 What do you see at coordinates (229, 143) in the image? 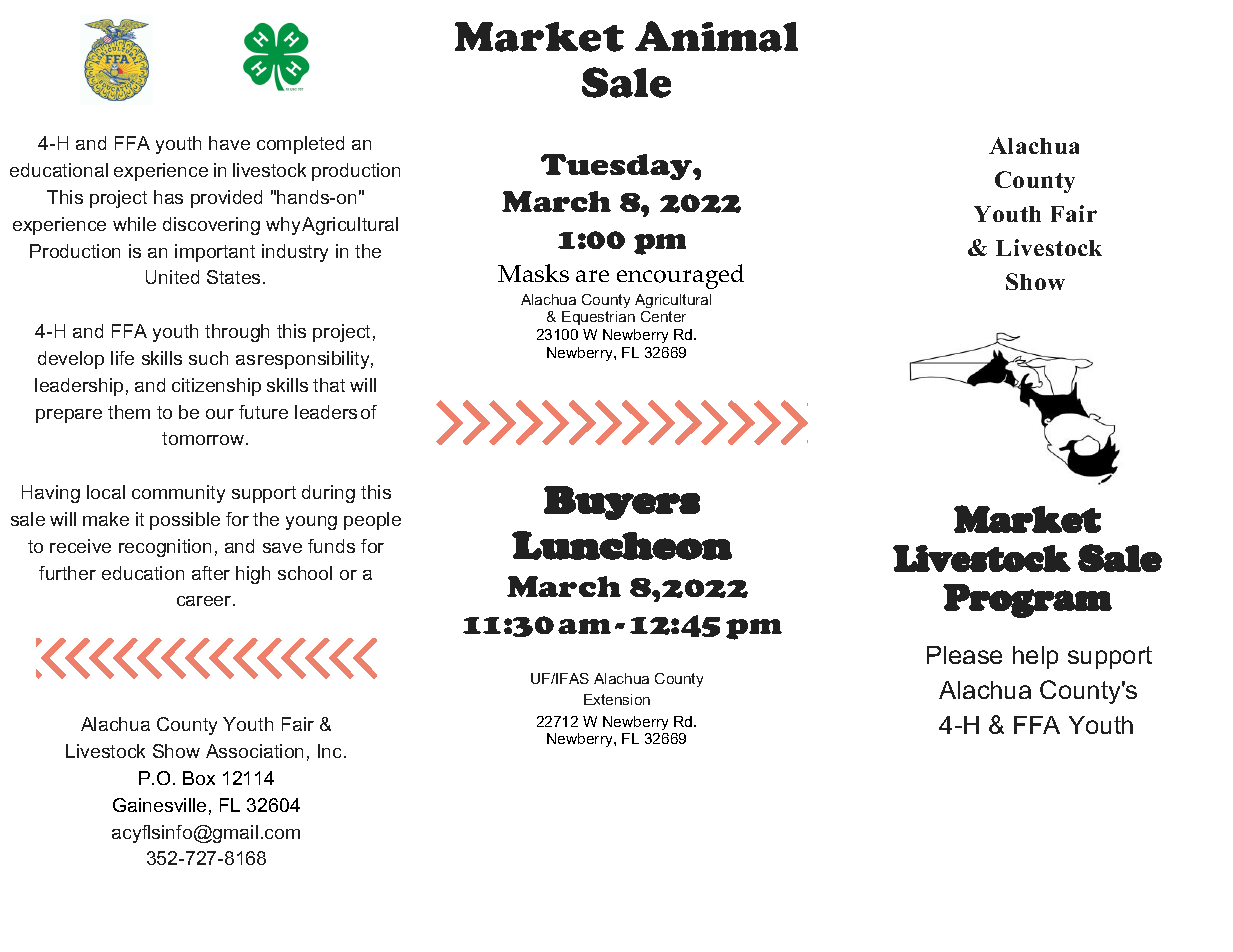
I see `have` at bounding box center [229, 143].
